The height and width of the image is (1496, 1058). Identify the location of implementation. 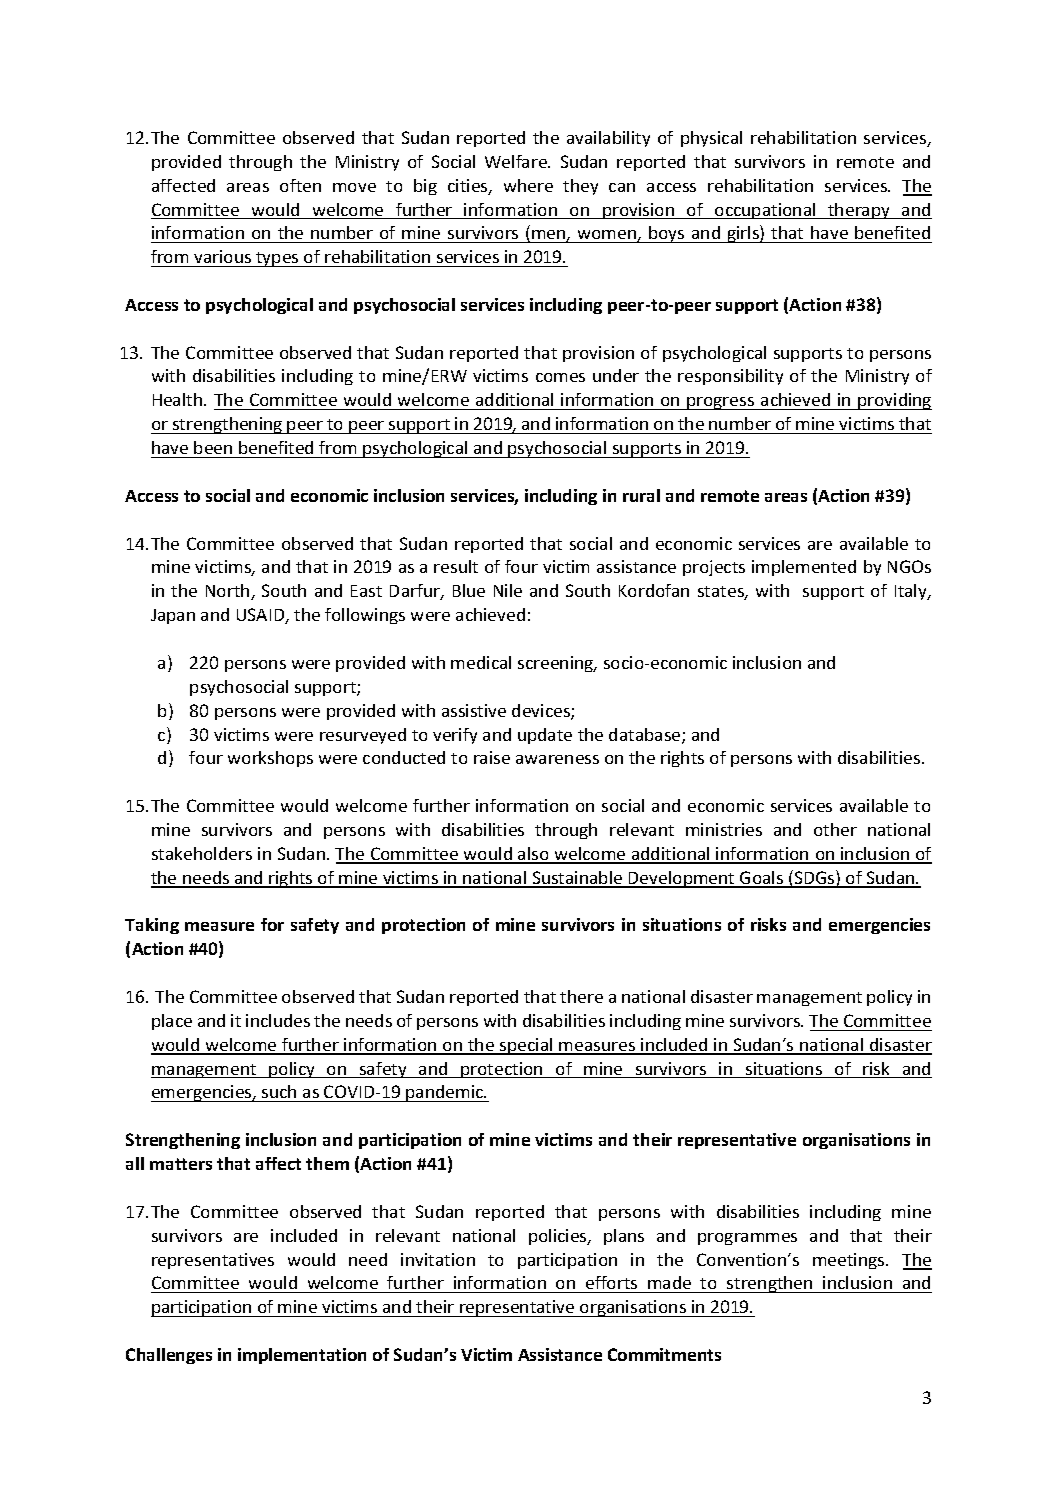
(302, 1356).
